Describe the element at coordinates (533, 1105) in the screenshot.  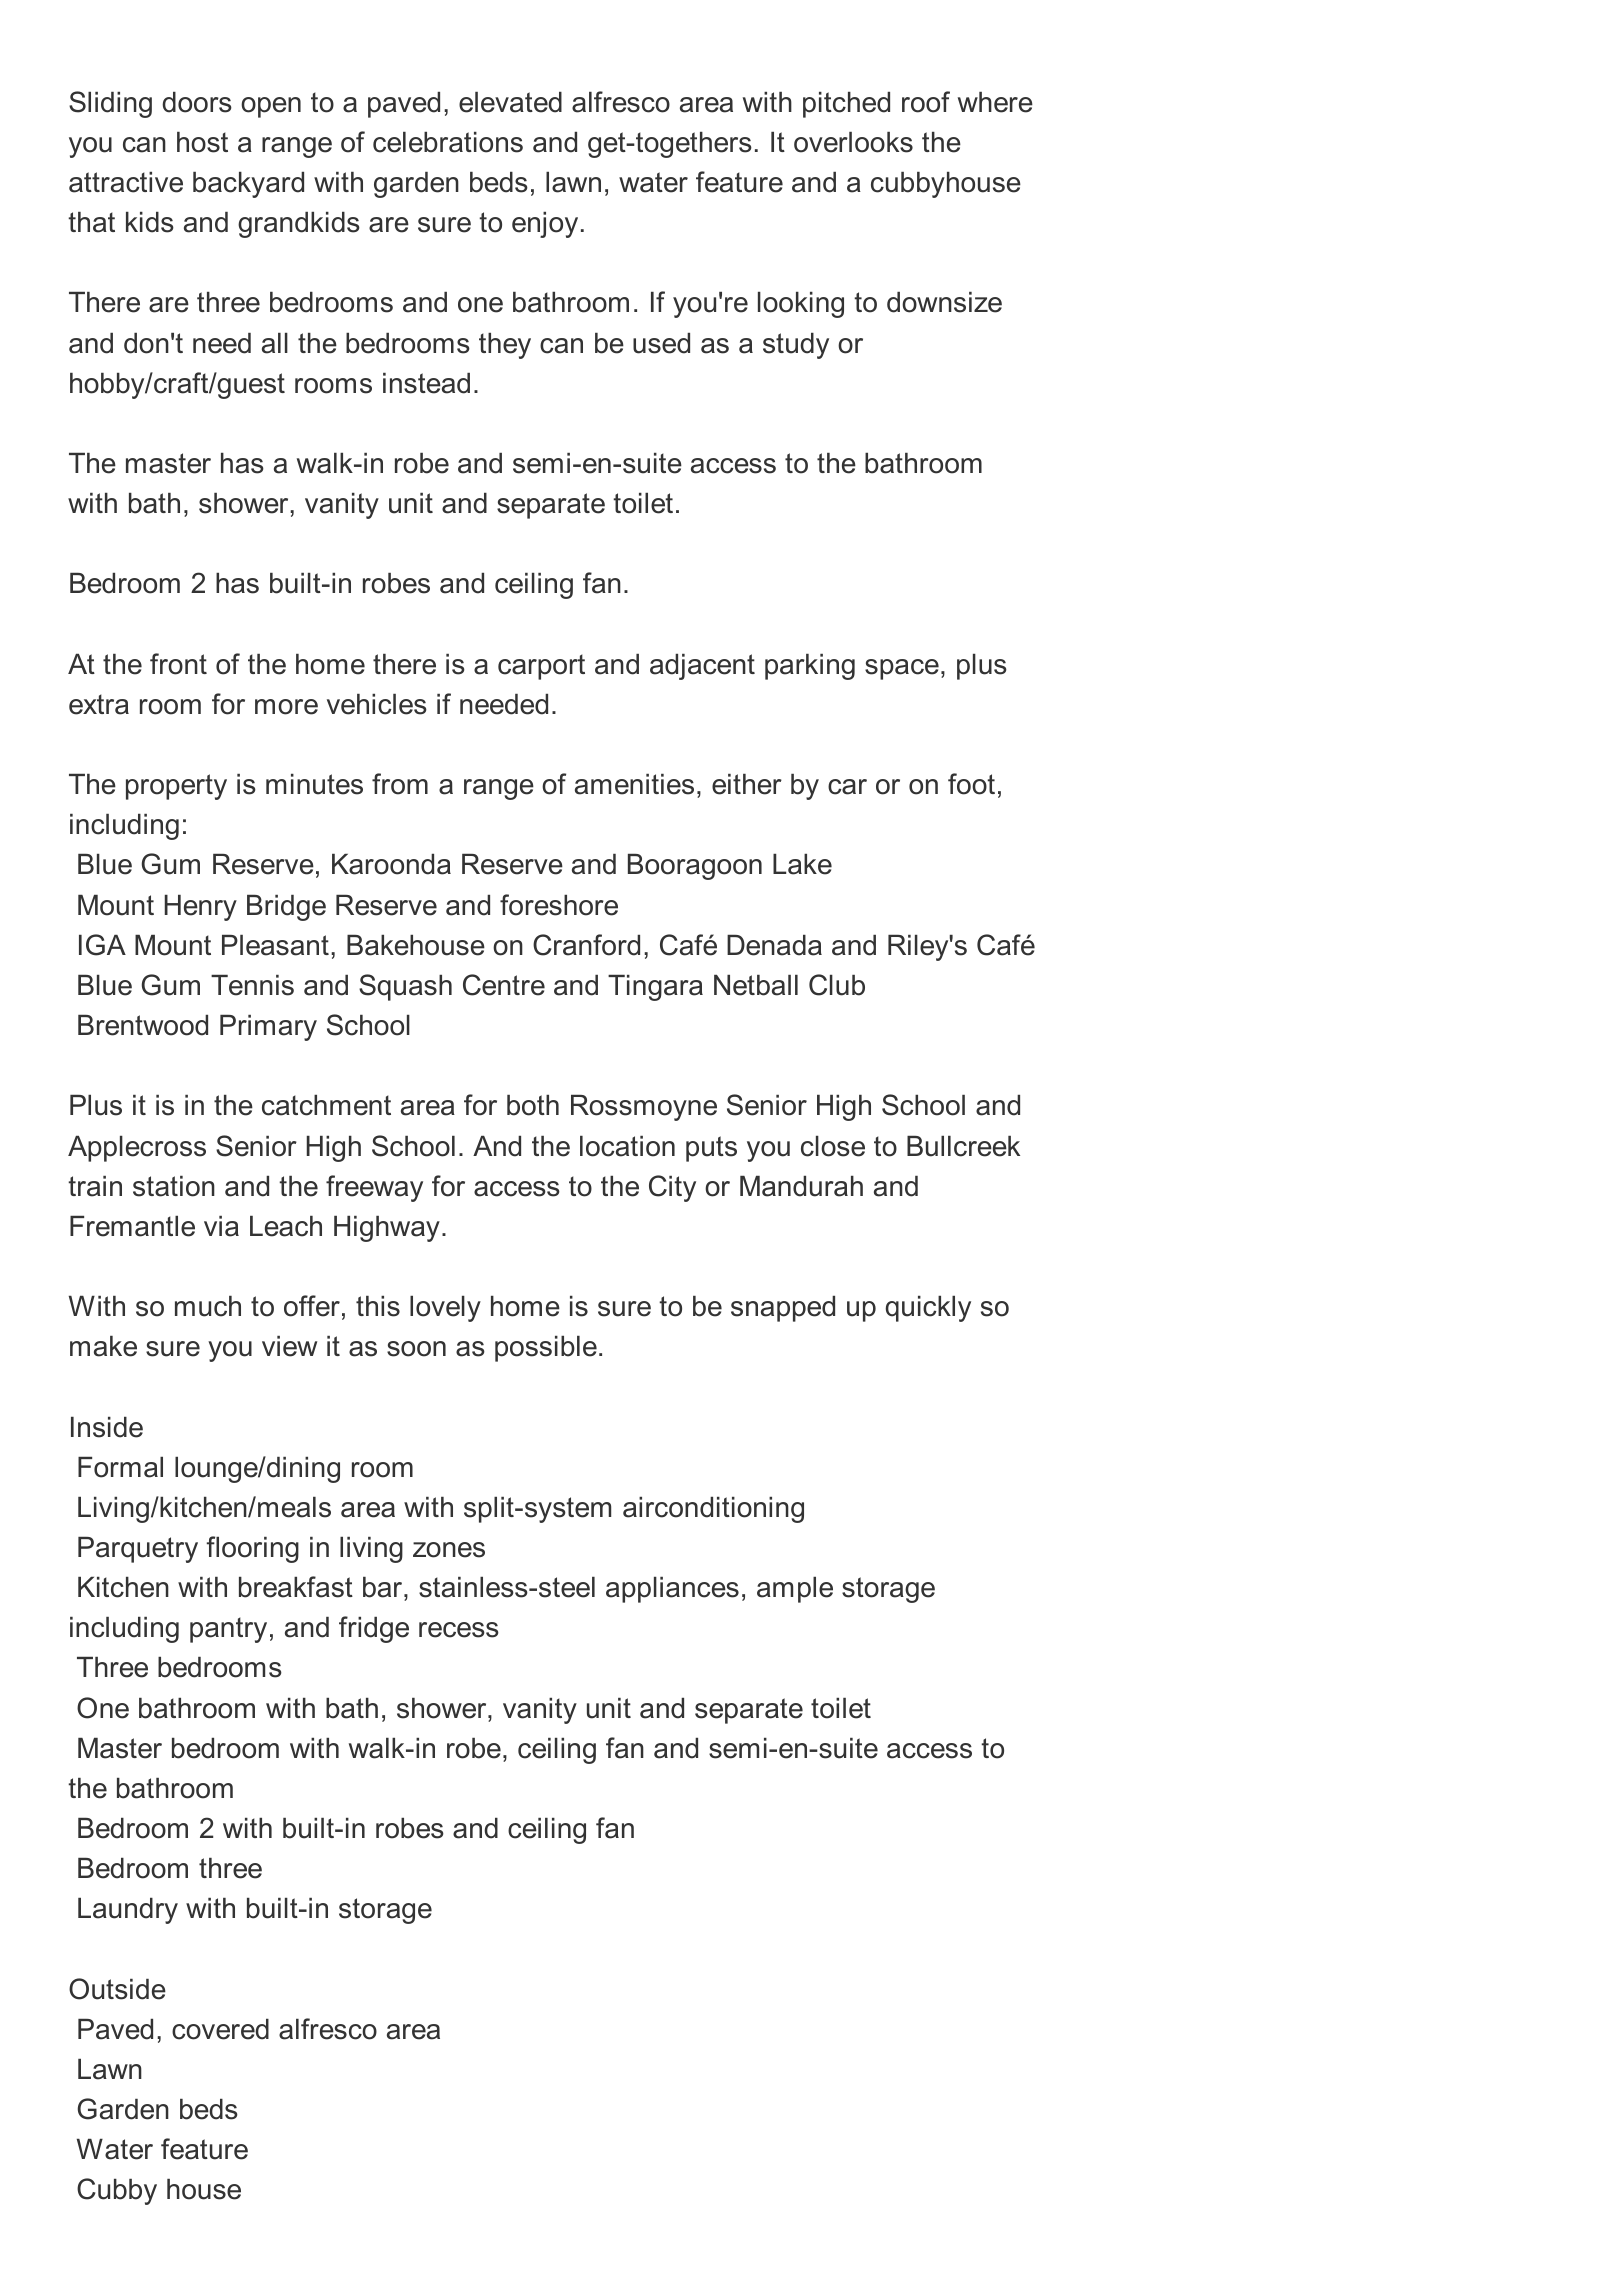
I see `both` at that location.
